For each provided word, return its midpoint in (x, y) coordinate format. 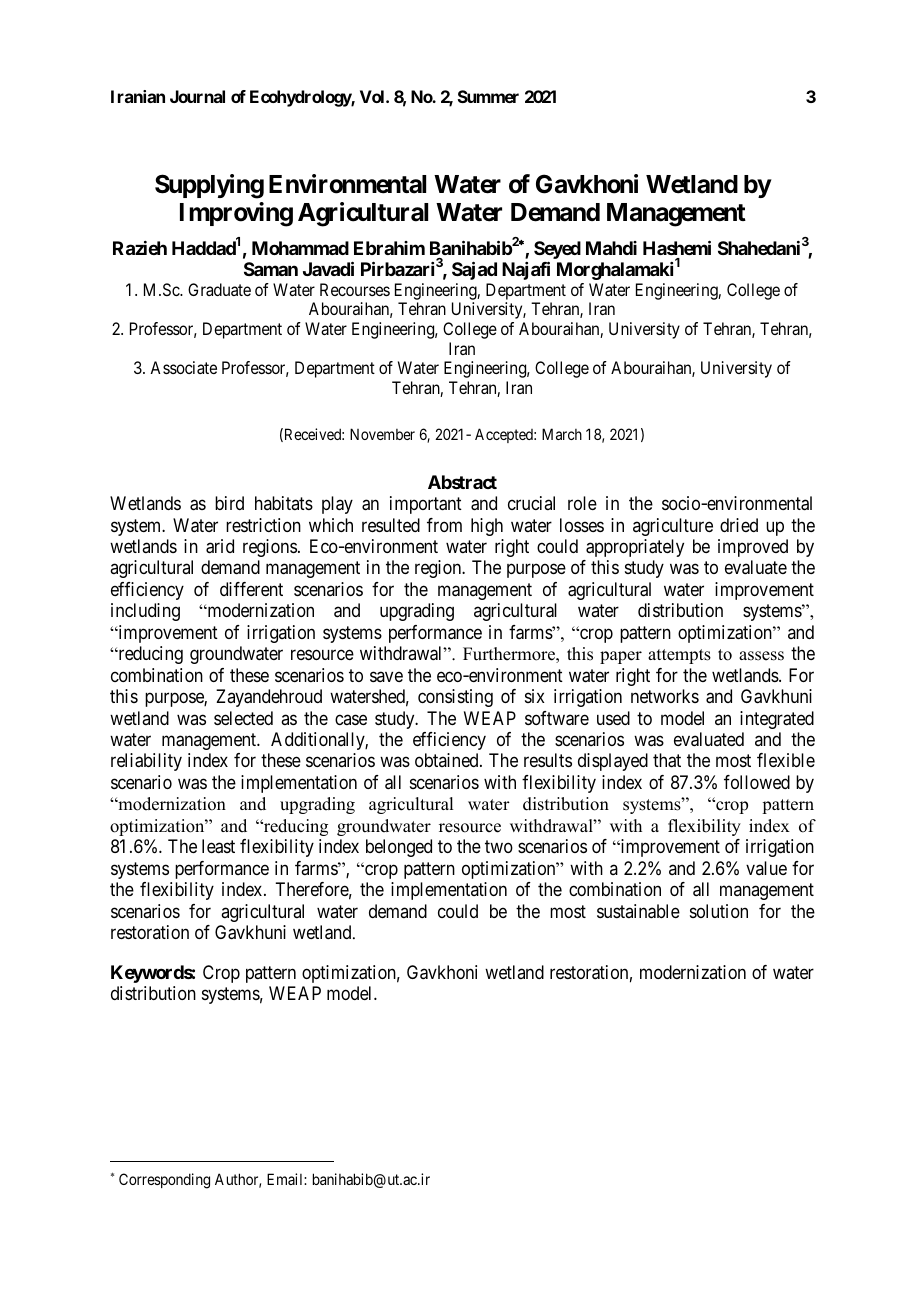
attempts (679, 656)
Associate (183, 367)
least (218, 846)
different (251, 589)
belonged (399, 848)
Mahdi (611, 248)
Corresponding (164, 1181)
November (382, 434)
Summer (488, 96)
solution (719, 911)
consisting (455, 698)
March (562, 434)
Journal (197, 96)
